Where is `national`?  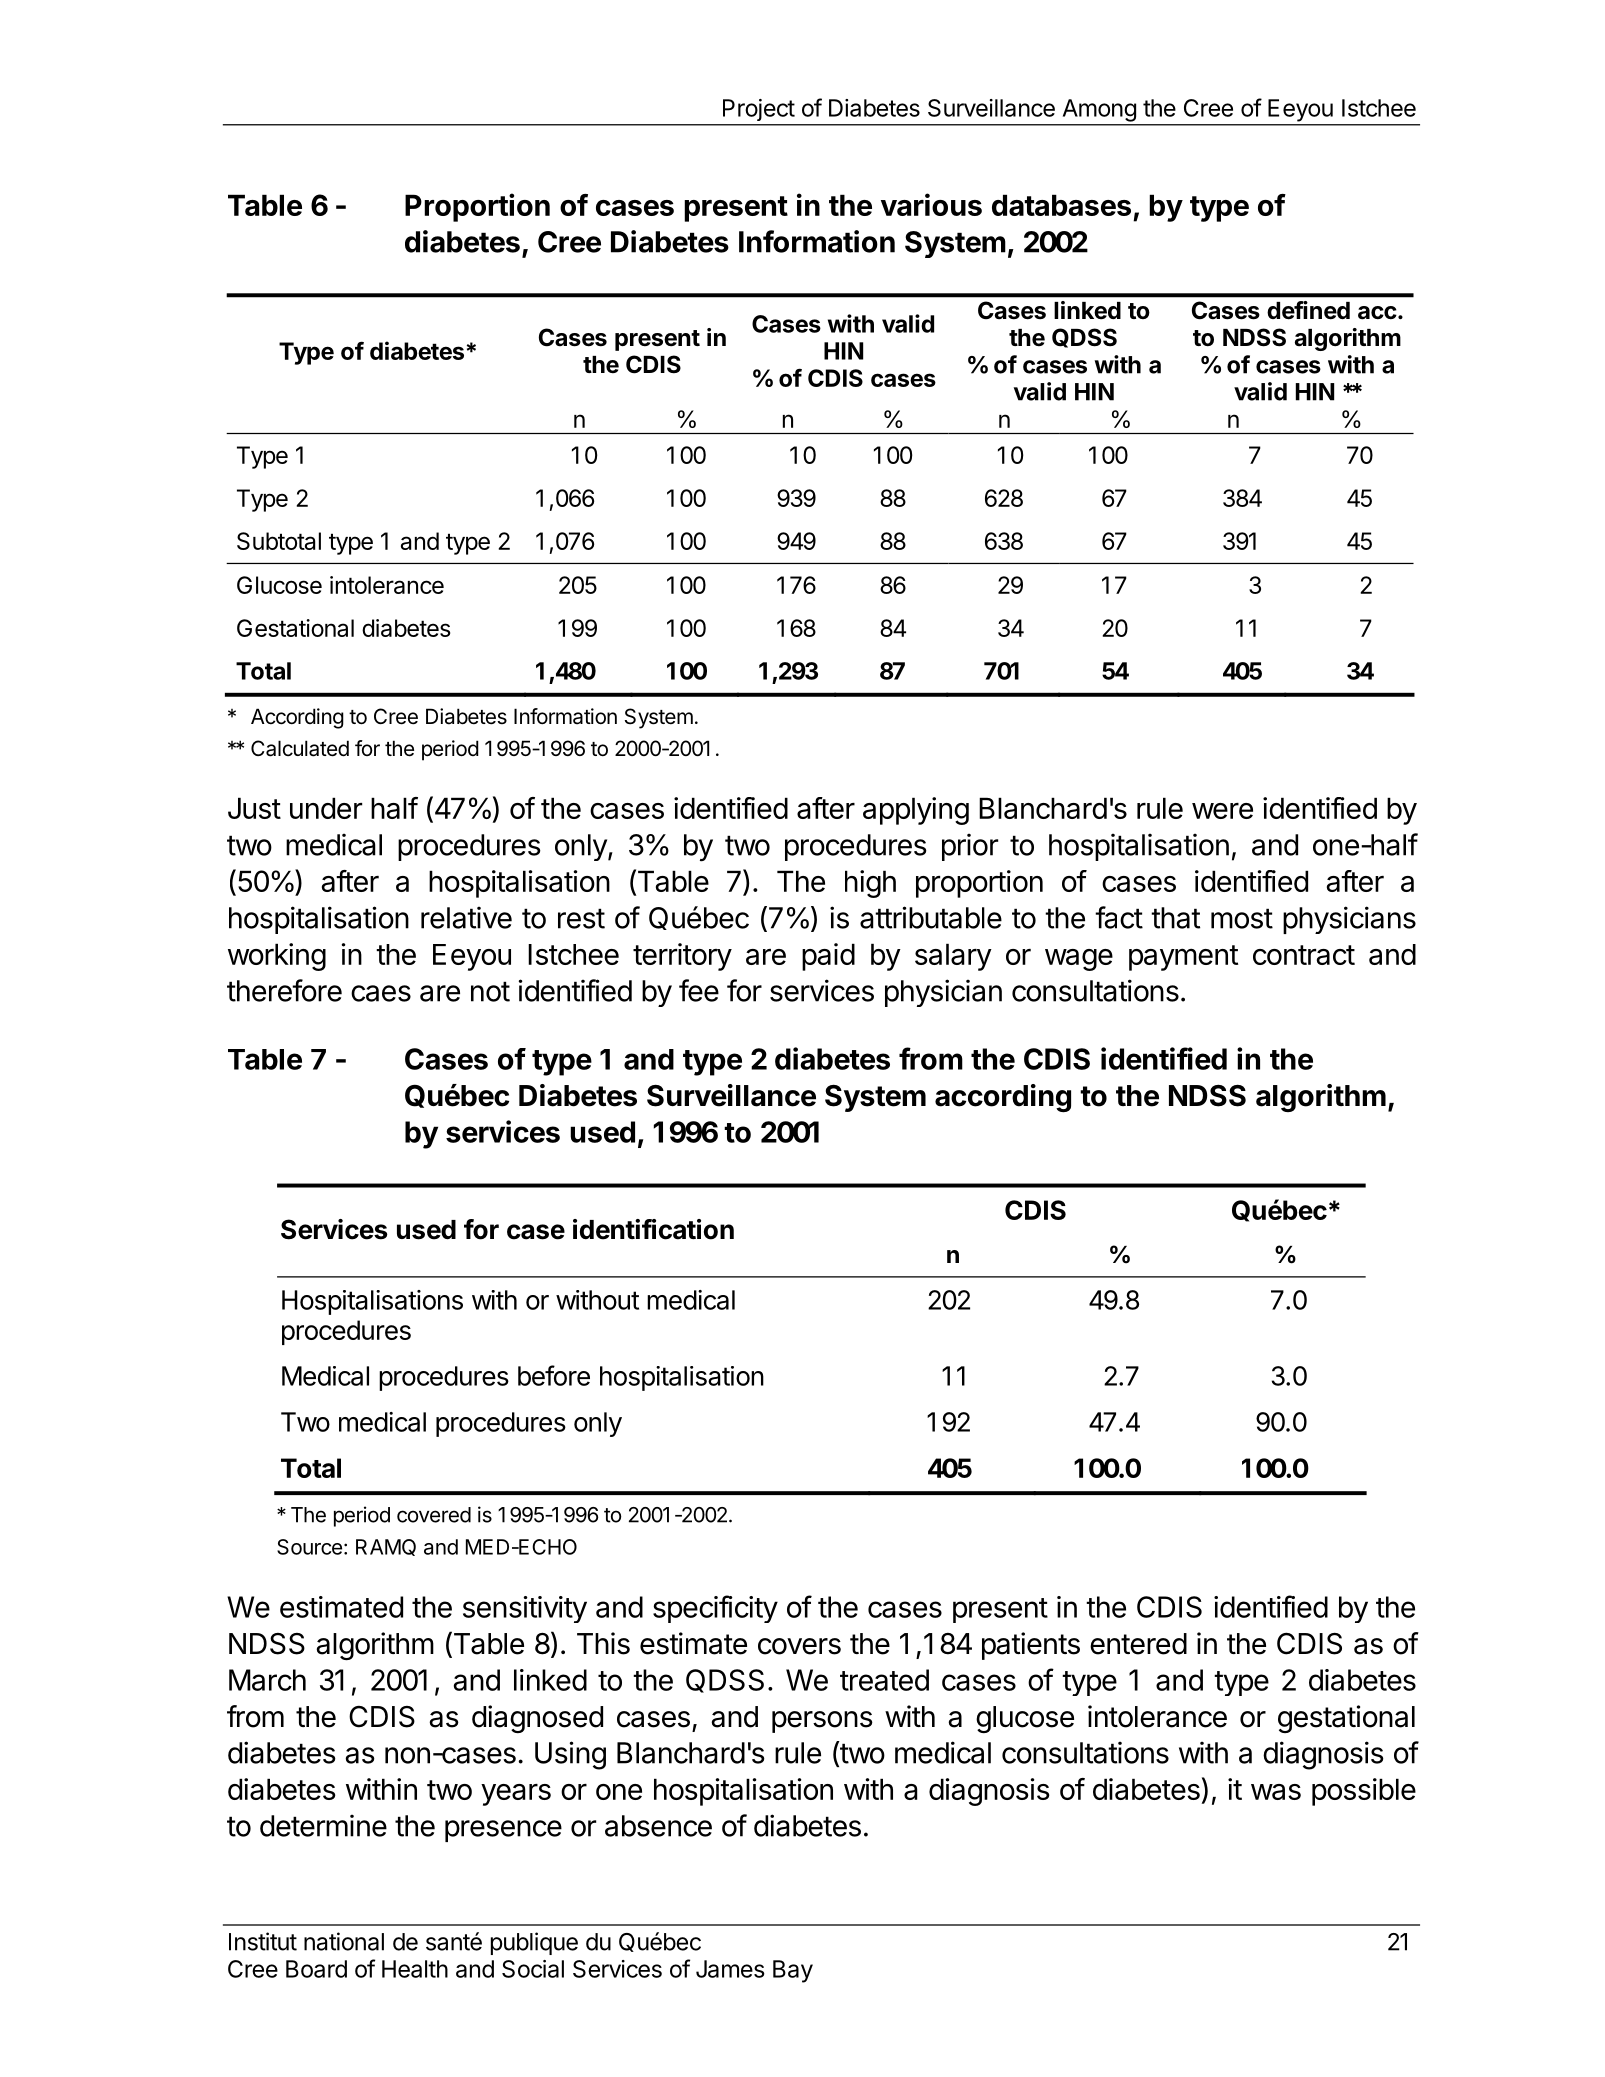 national is located at coordinates (344, 1941).
